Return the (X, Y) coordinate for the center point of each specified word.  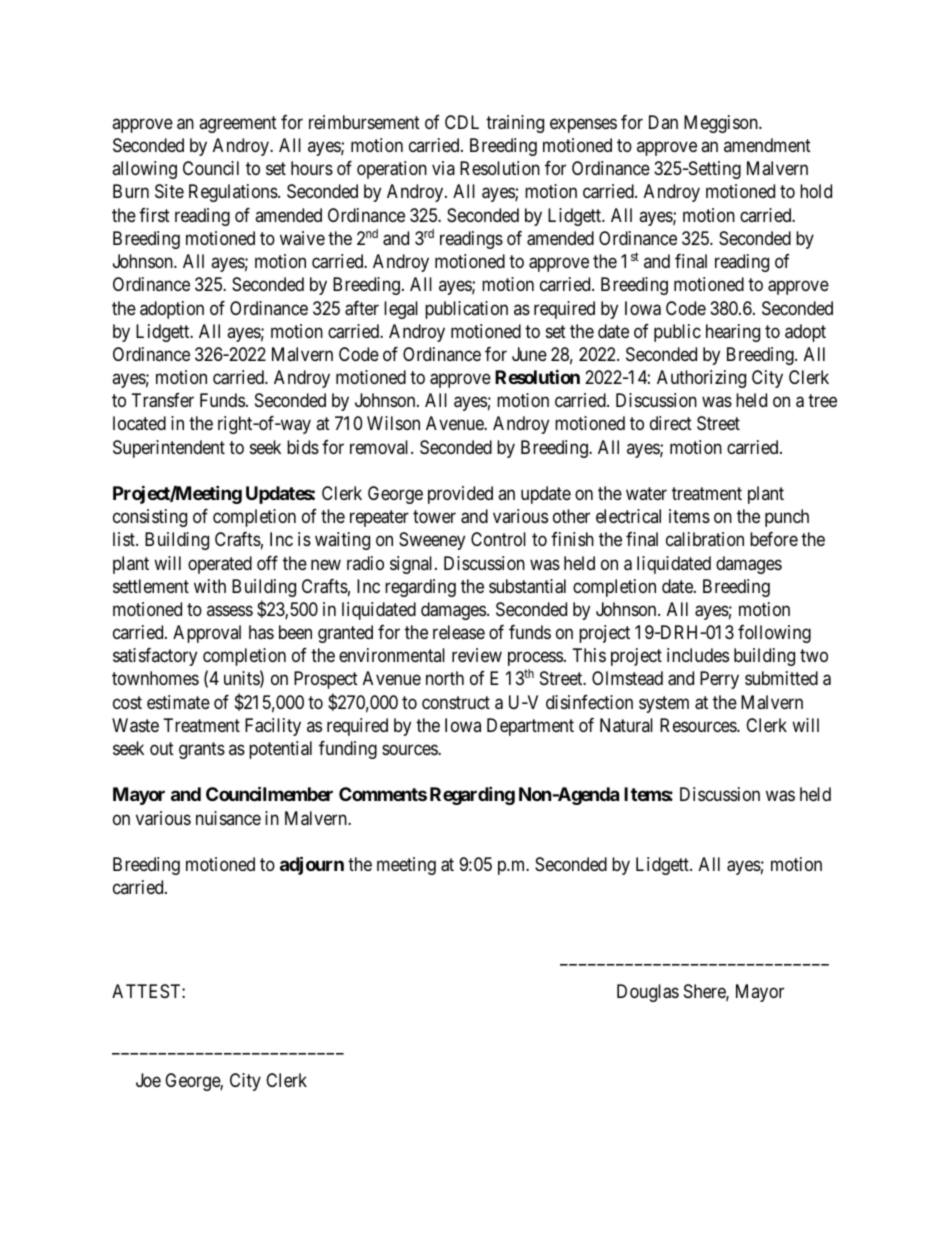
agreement (238, 124)
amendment (767, 145)
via (443, 168)
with (210, 586)
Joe (148, 1080)
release (459, 632)
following (774, 634)
